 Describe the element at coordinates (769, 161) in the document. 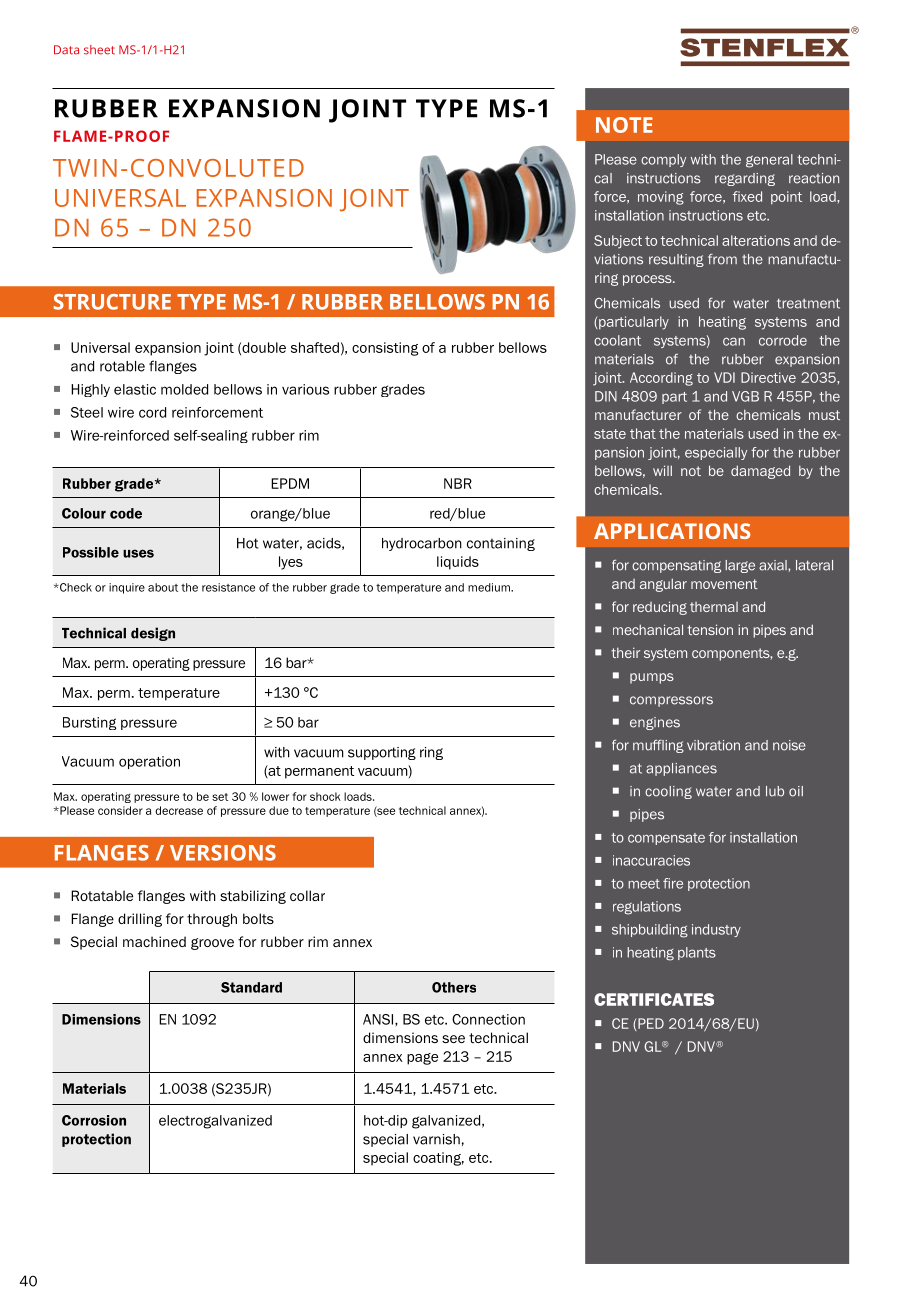

I see `general` at that location.
